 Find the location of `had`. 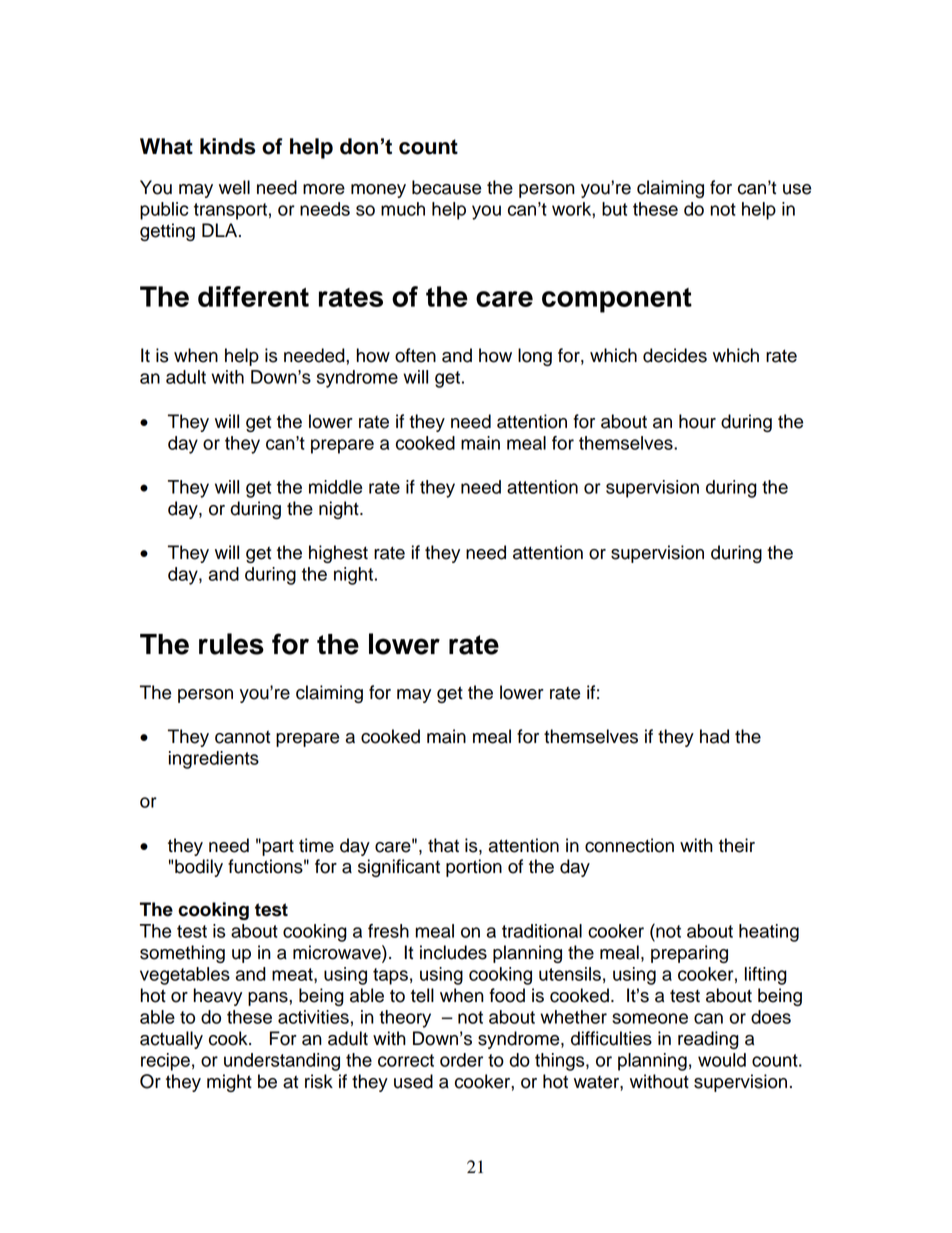

had is located at coordinates (714, 736).
